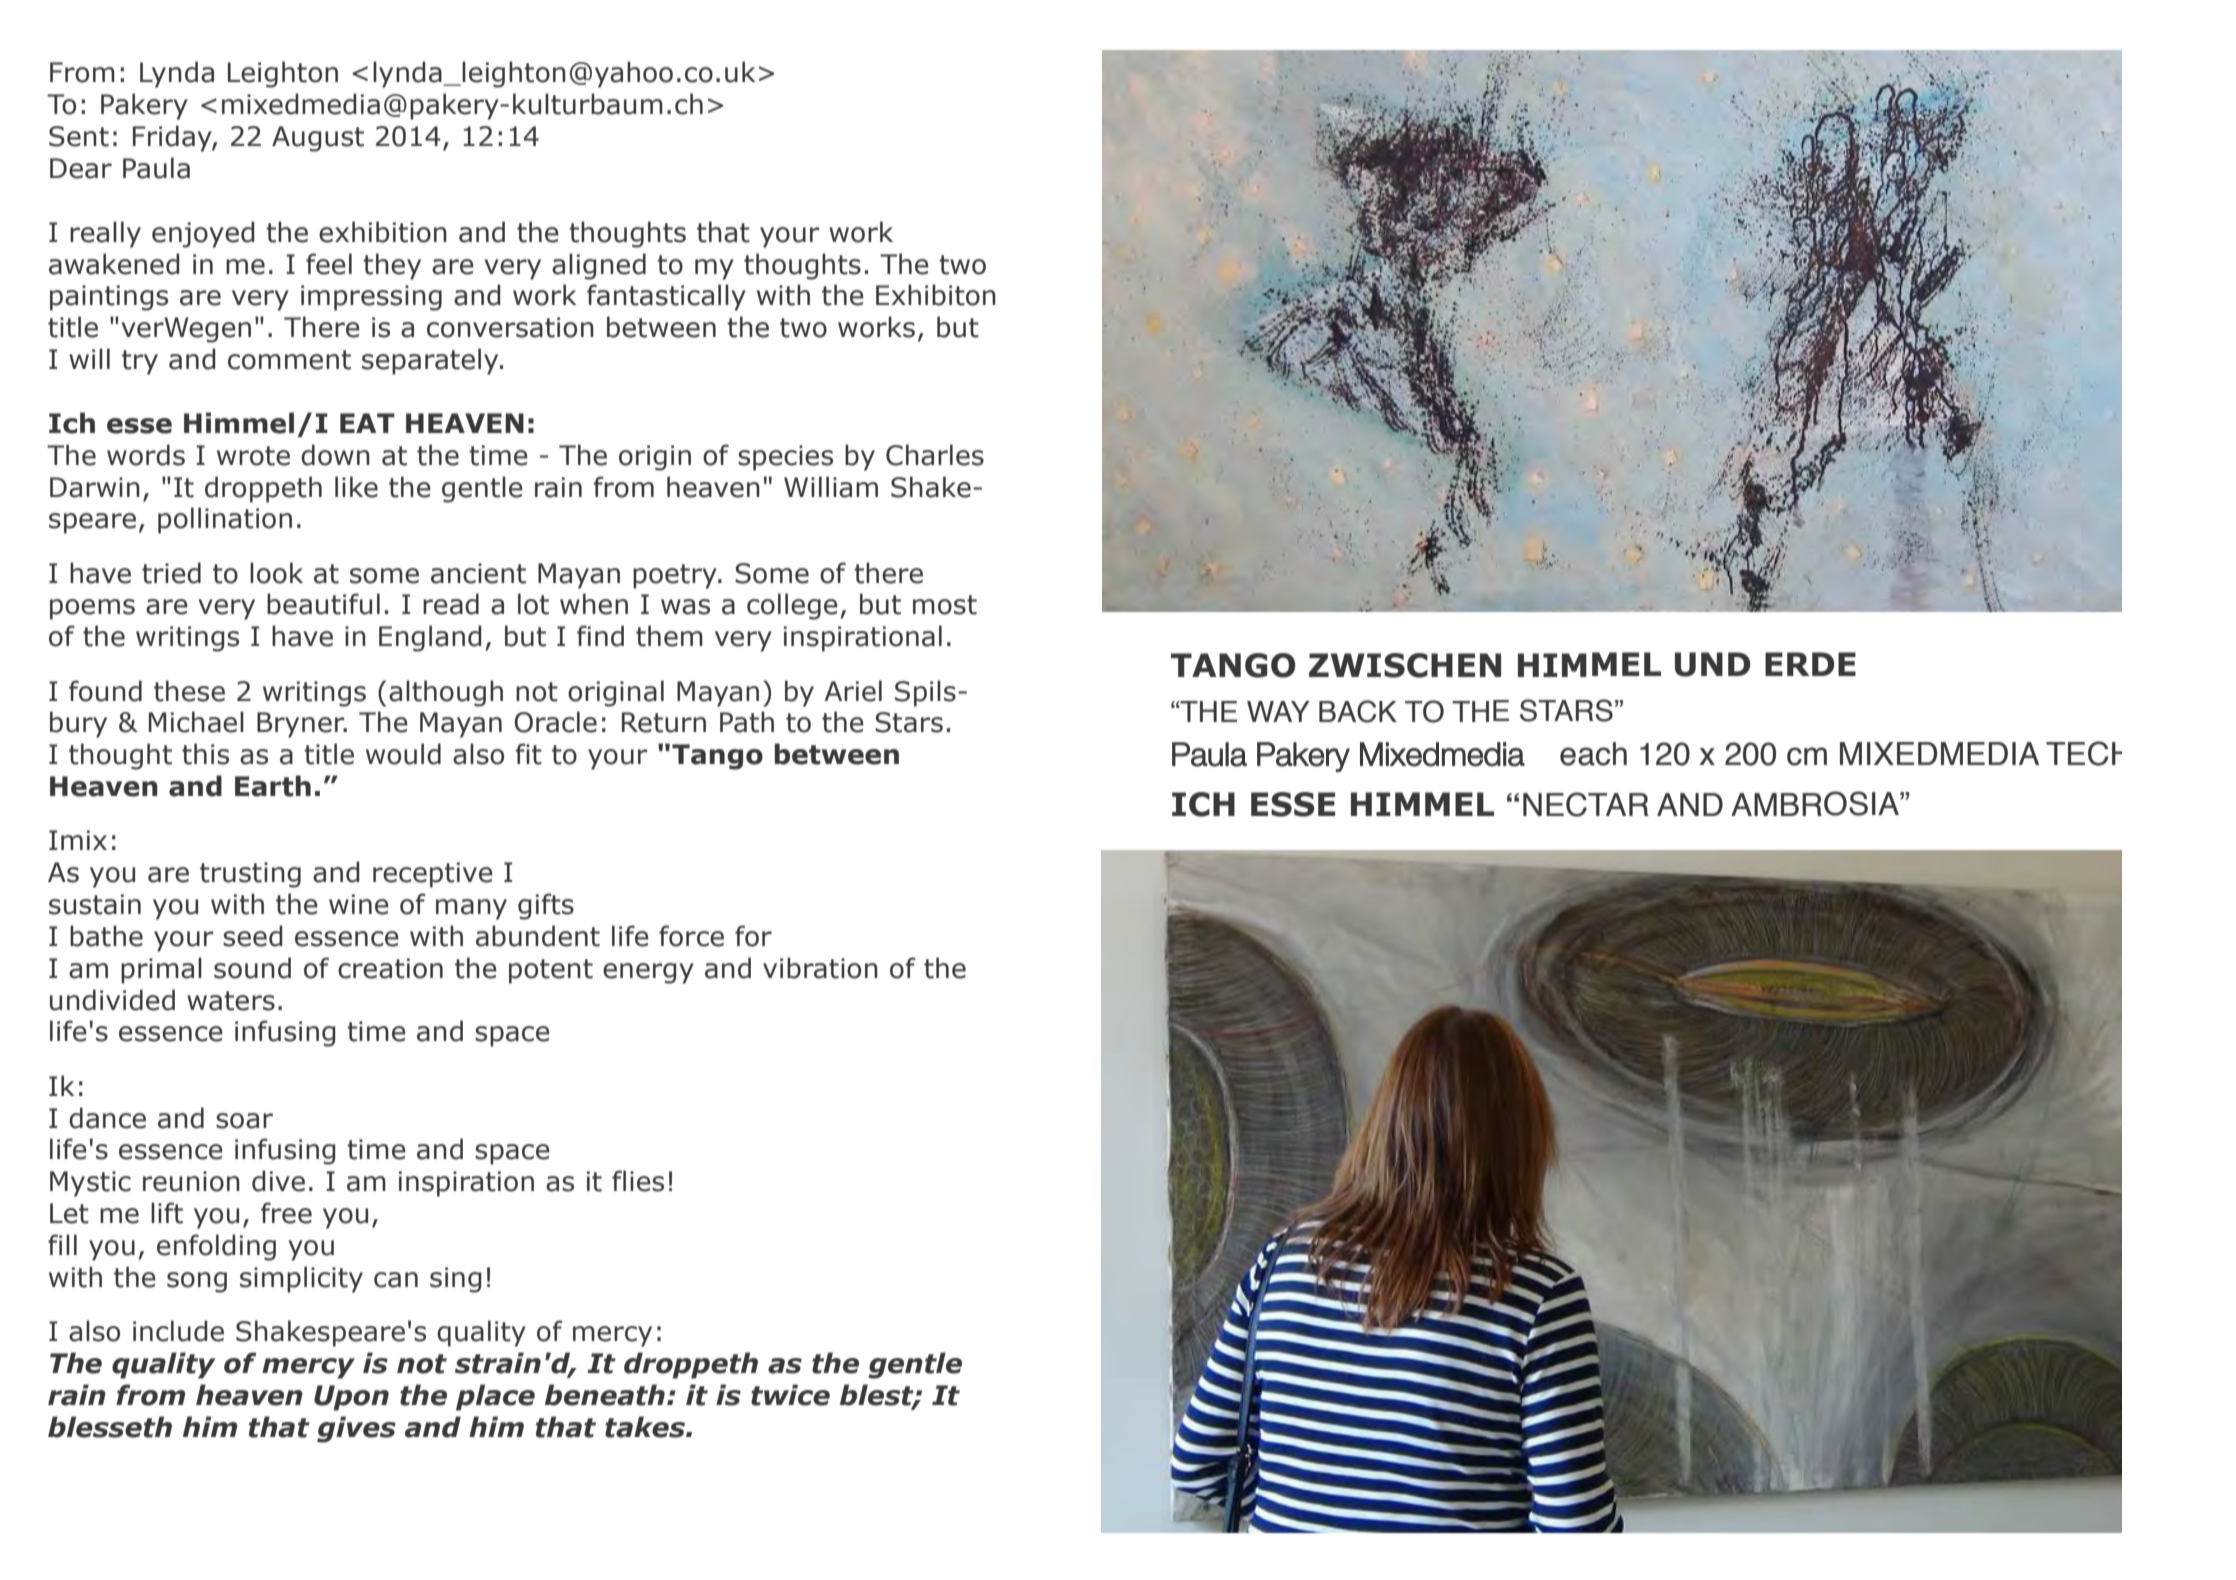  What do you see at coordinates (945, 605) in the document?
I see `most` at bounding box center [945, 605].
